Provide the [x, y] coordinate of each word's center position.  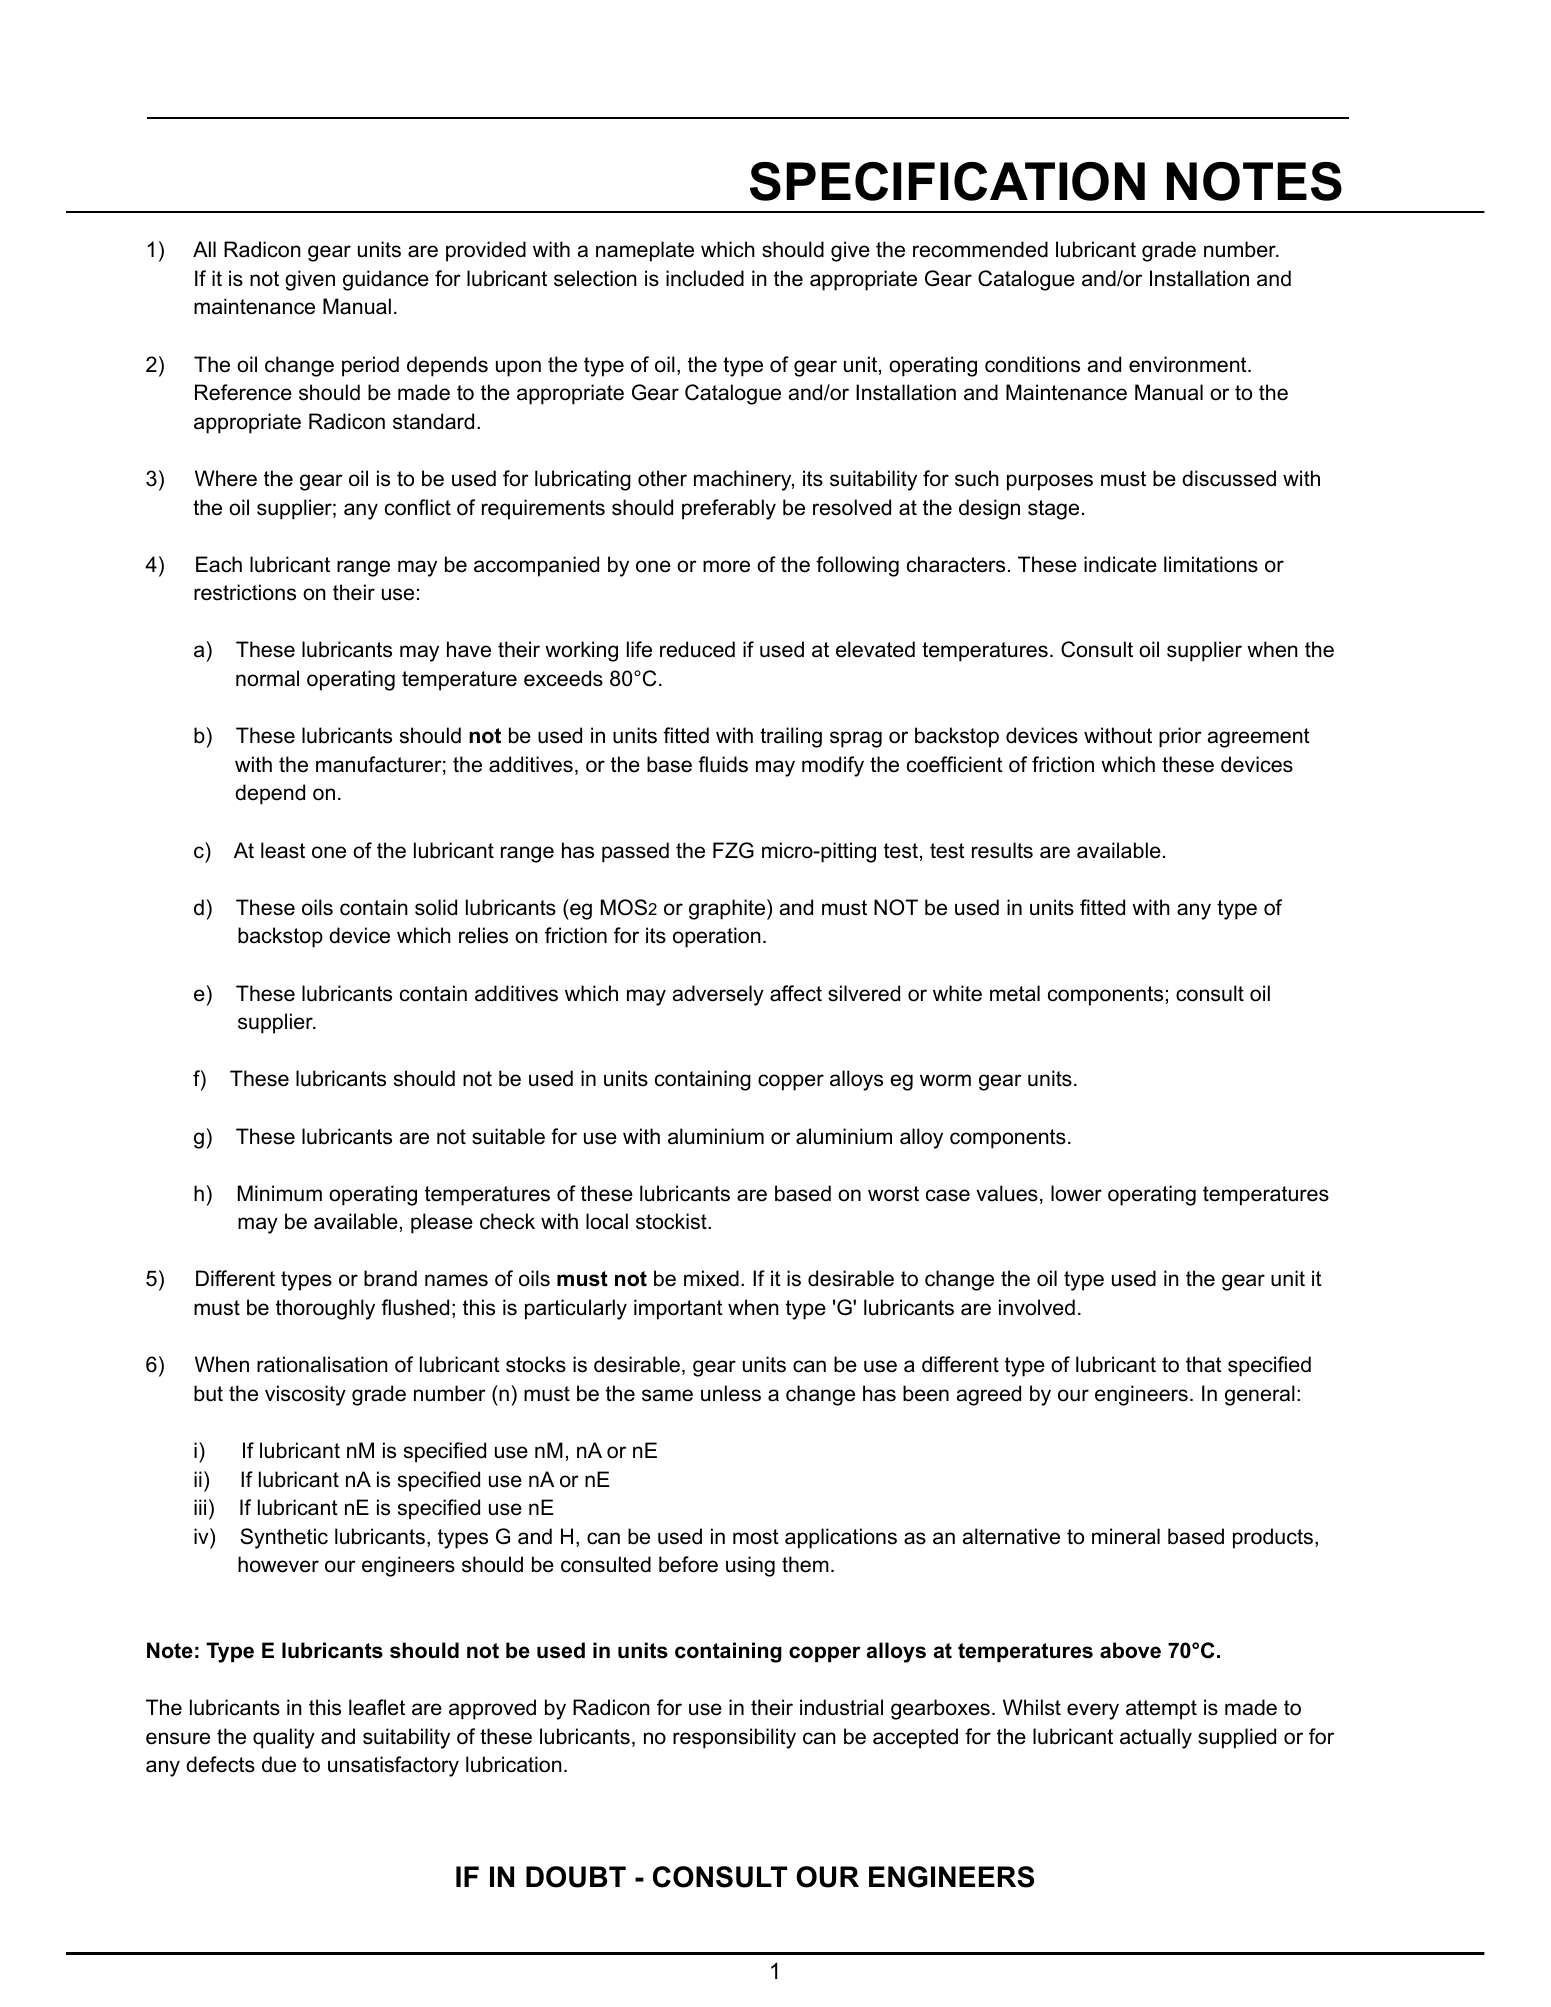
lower [1076, 1193]
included [705, 278]
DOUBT [576, 1877]
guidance [386, 280]
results [1002, 850]
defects [220, 1764]
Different [235, 1278]
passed [635, 852]
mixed [711, 1278]
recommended [980, 249]
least [283, 850]
